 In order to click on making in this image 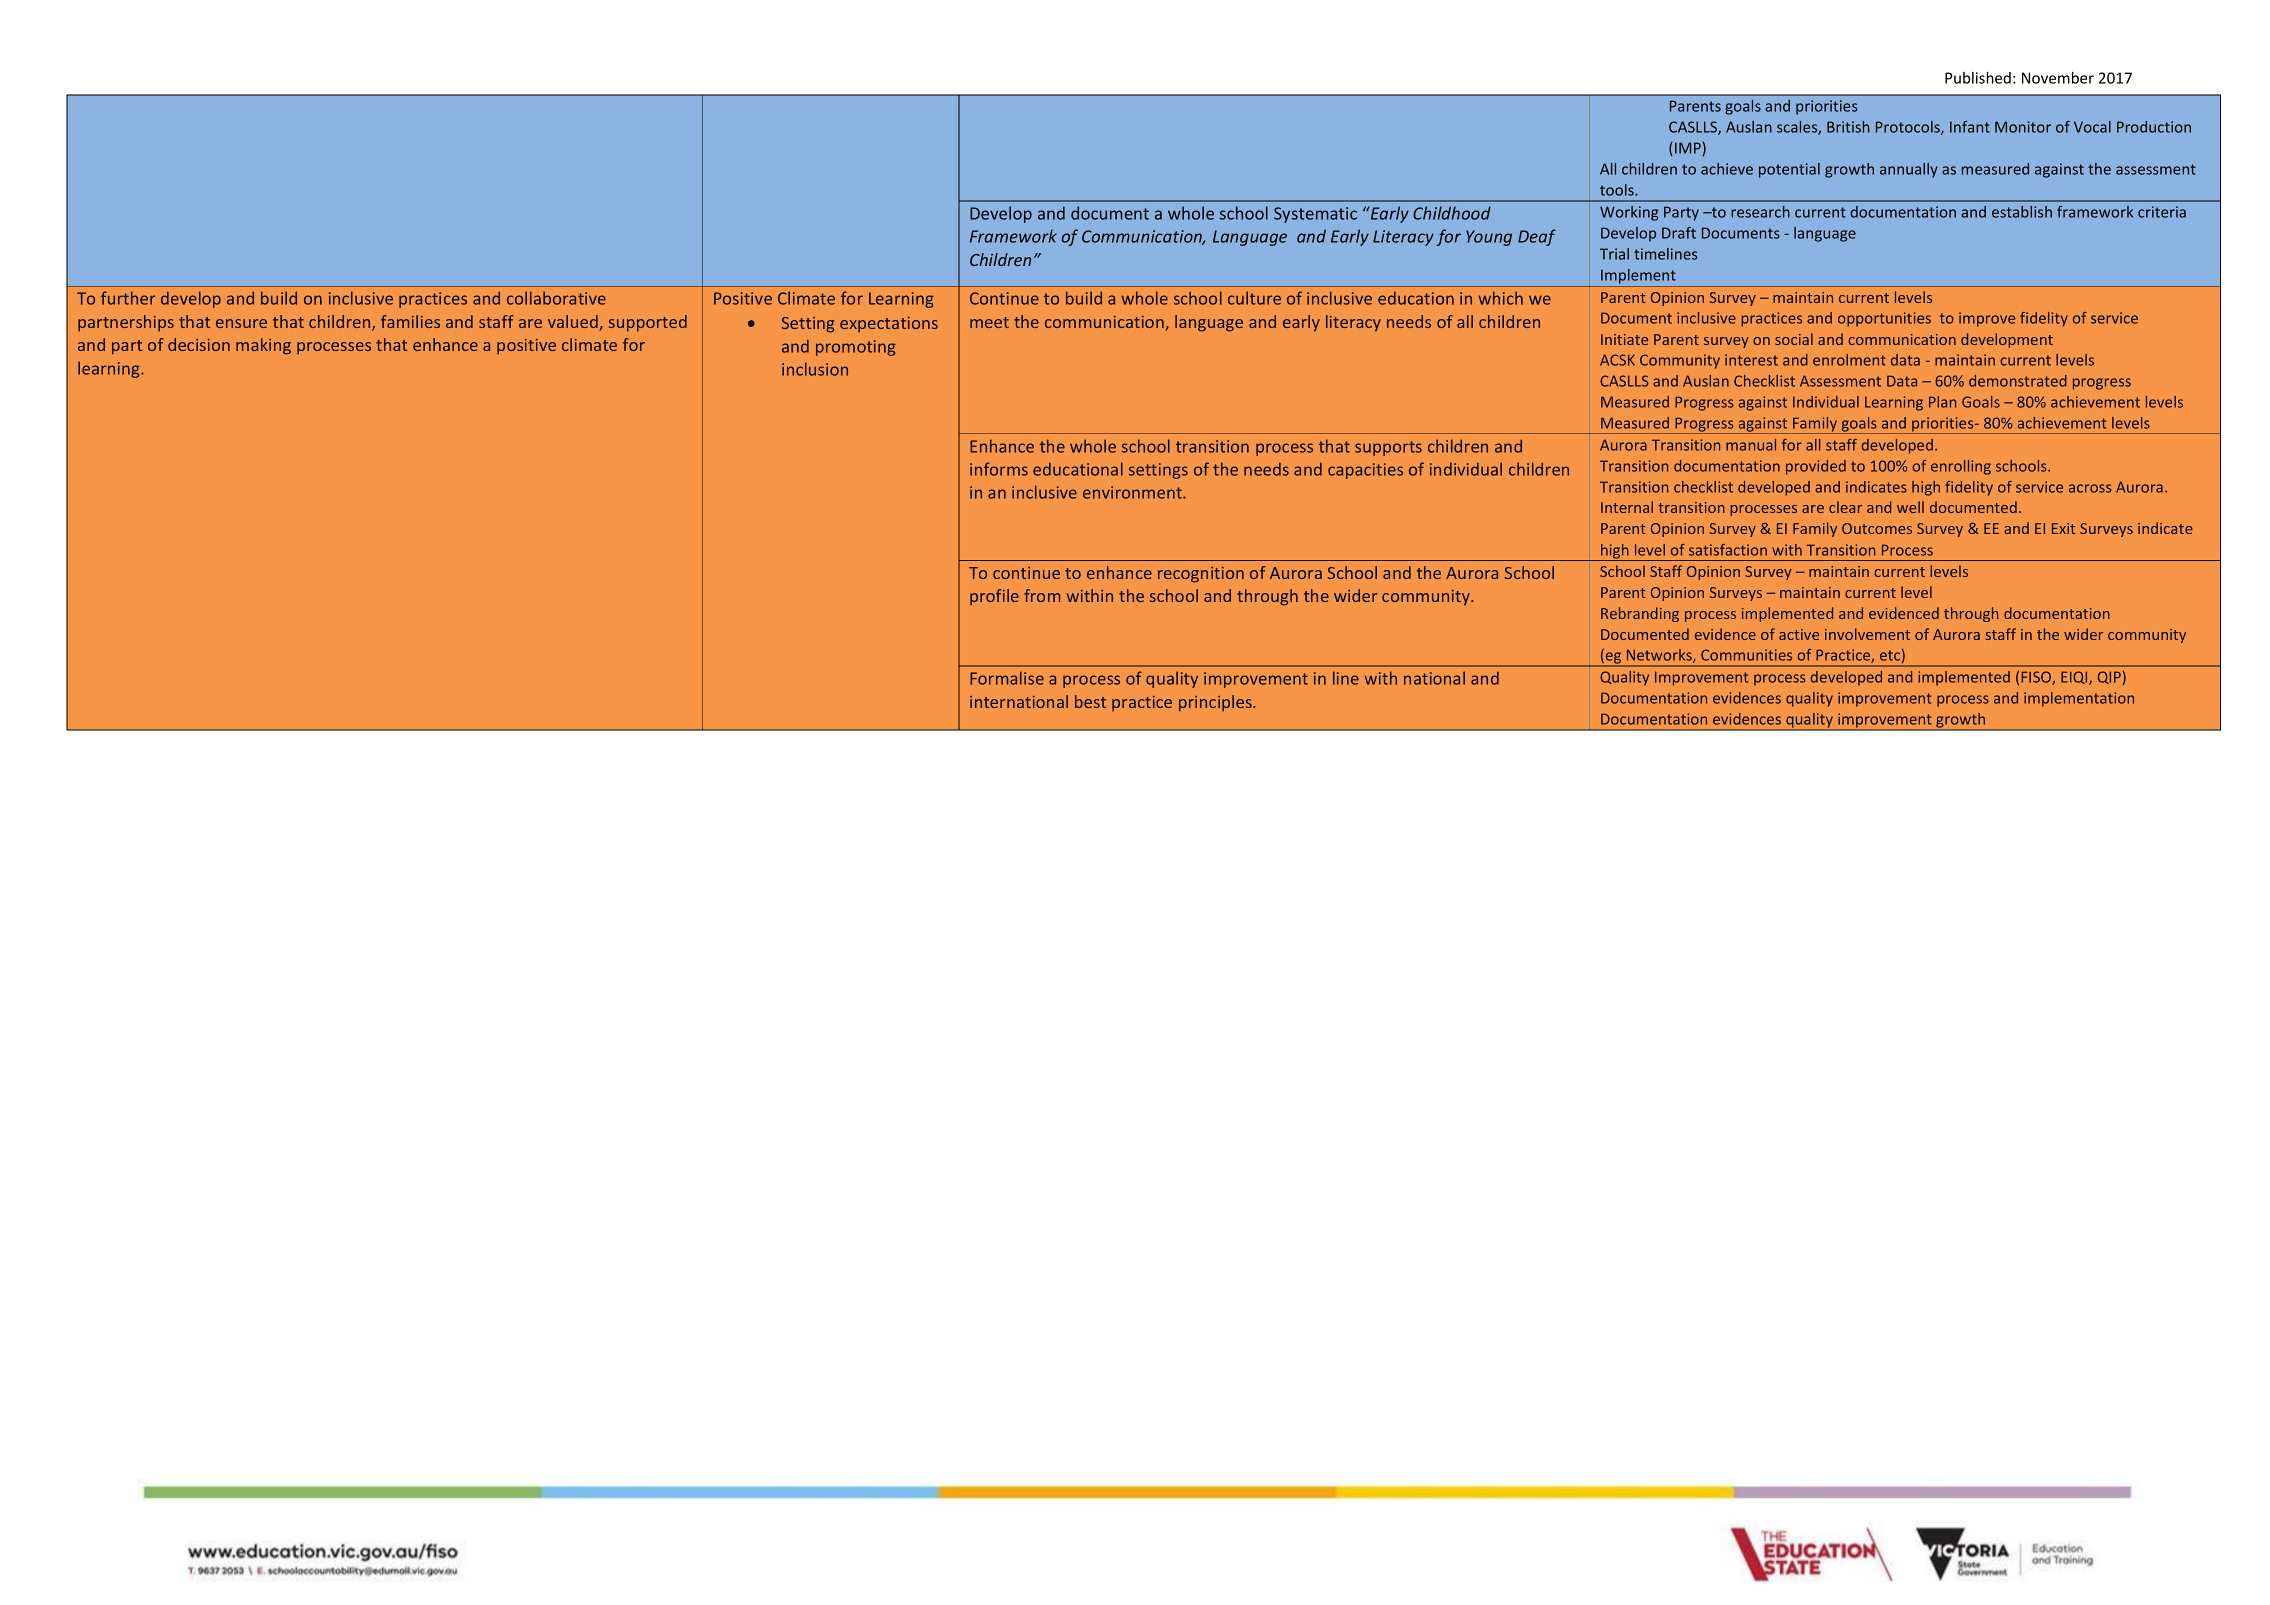, I will do `click(263, 346)`.
